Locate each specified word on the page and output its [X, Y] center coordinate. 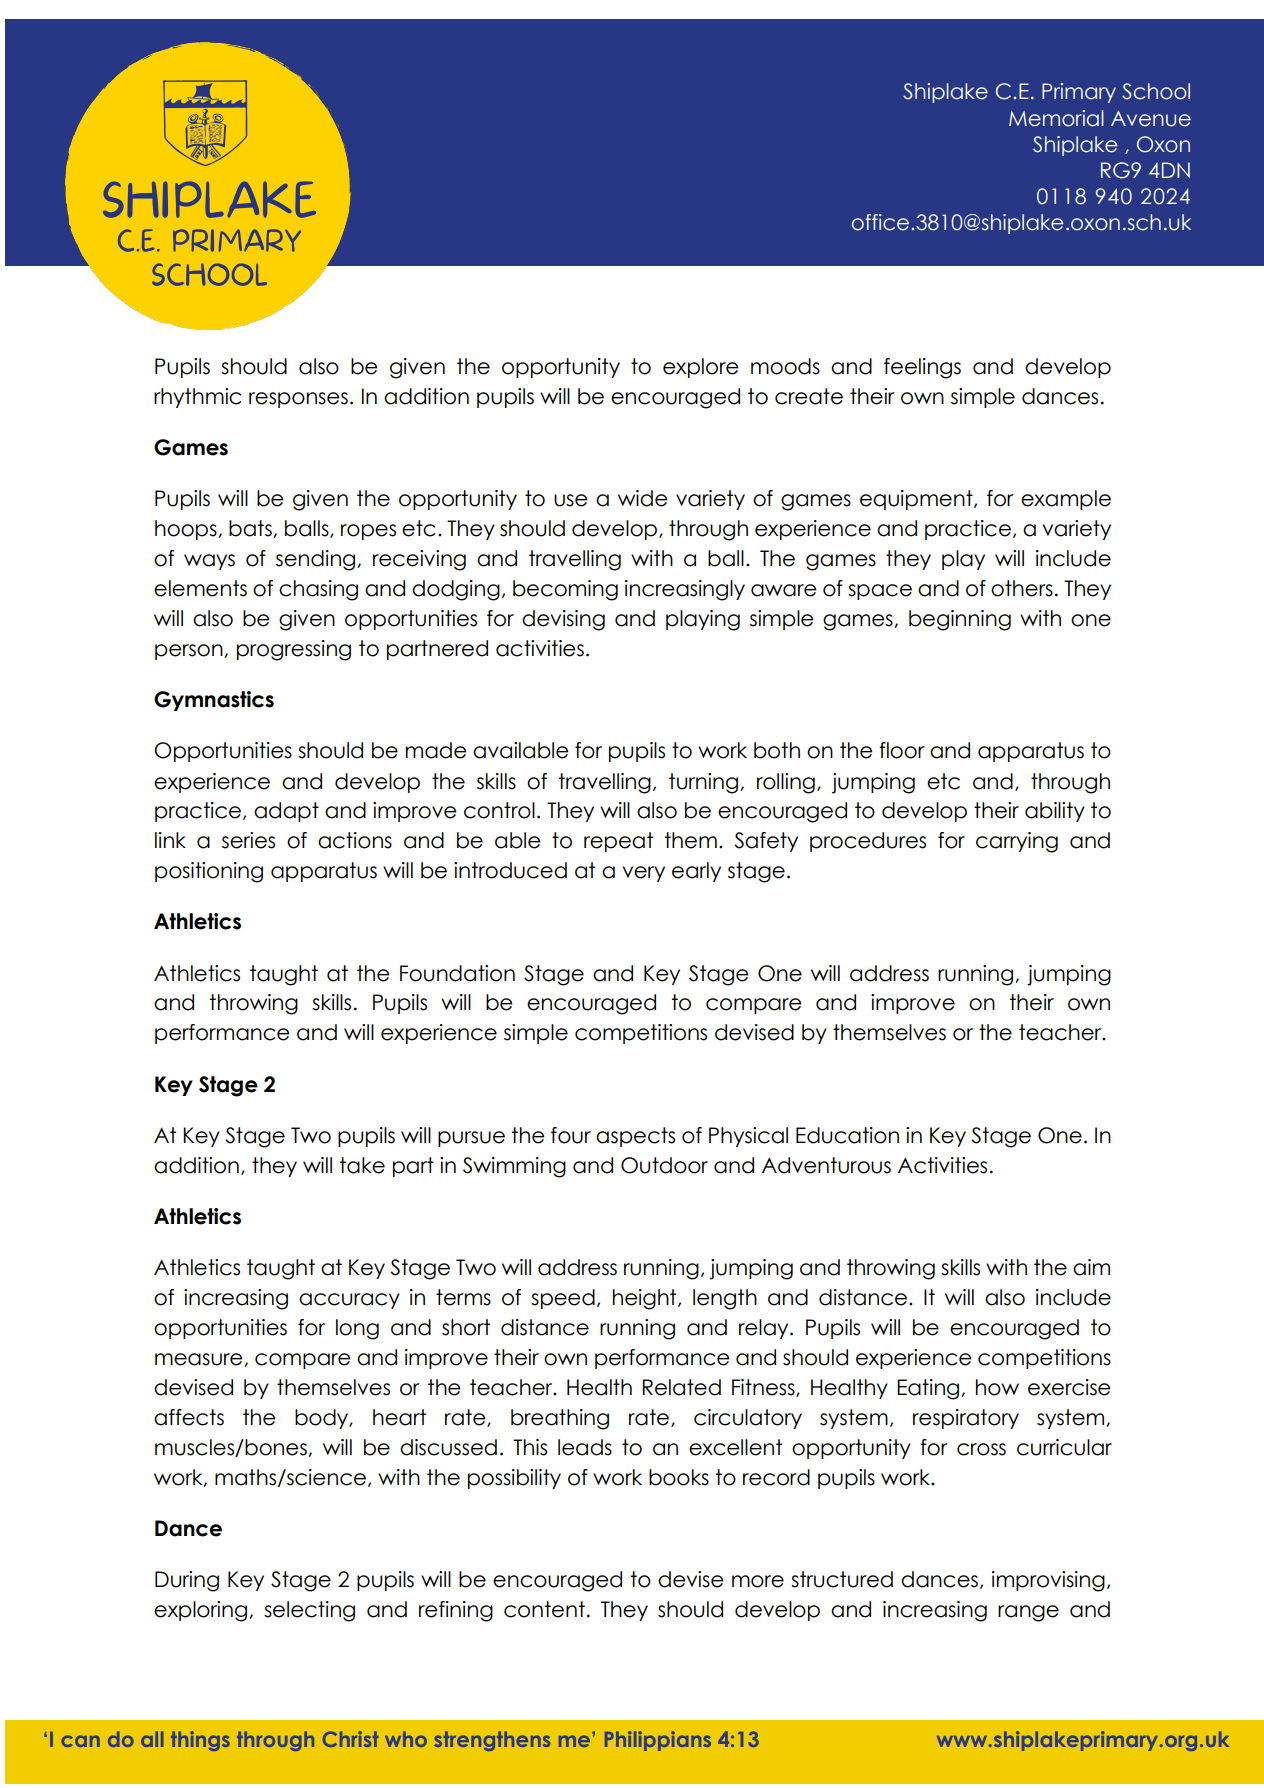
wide [643, 498]
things [200, 1741]
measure [200, 1360]
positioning [209, 872]
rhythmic [197, 398]
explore [701, 368]
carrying [1017, 842]
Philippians [658, 1741]
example [1066, 500]
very [644, 874]
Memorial [1056, 118]
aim [1091, 1267]
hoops [187, 530]
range [1028, 1613]
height [646, 1299]
